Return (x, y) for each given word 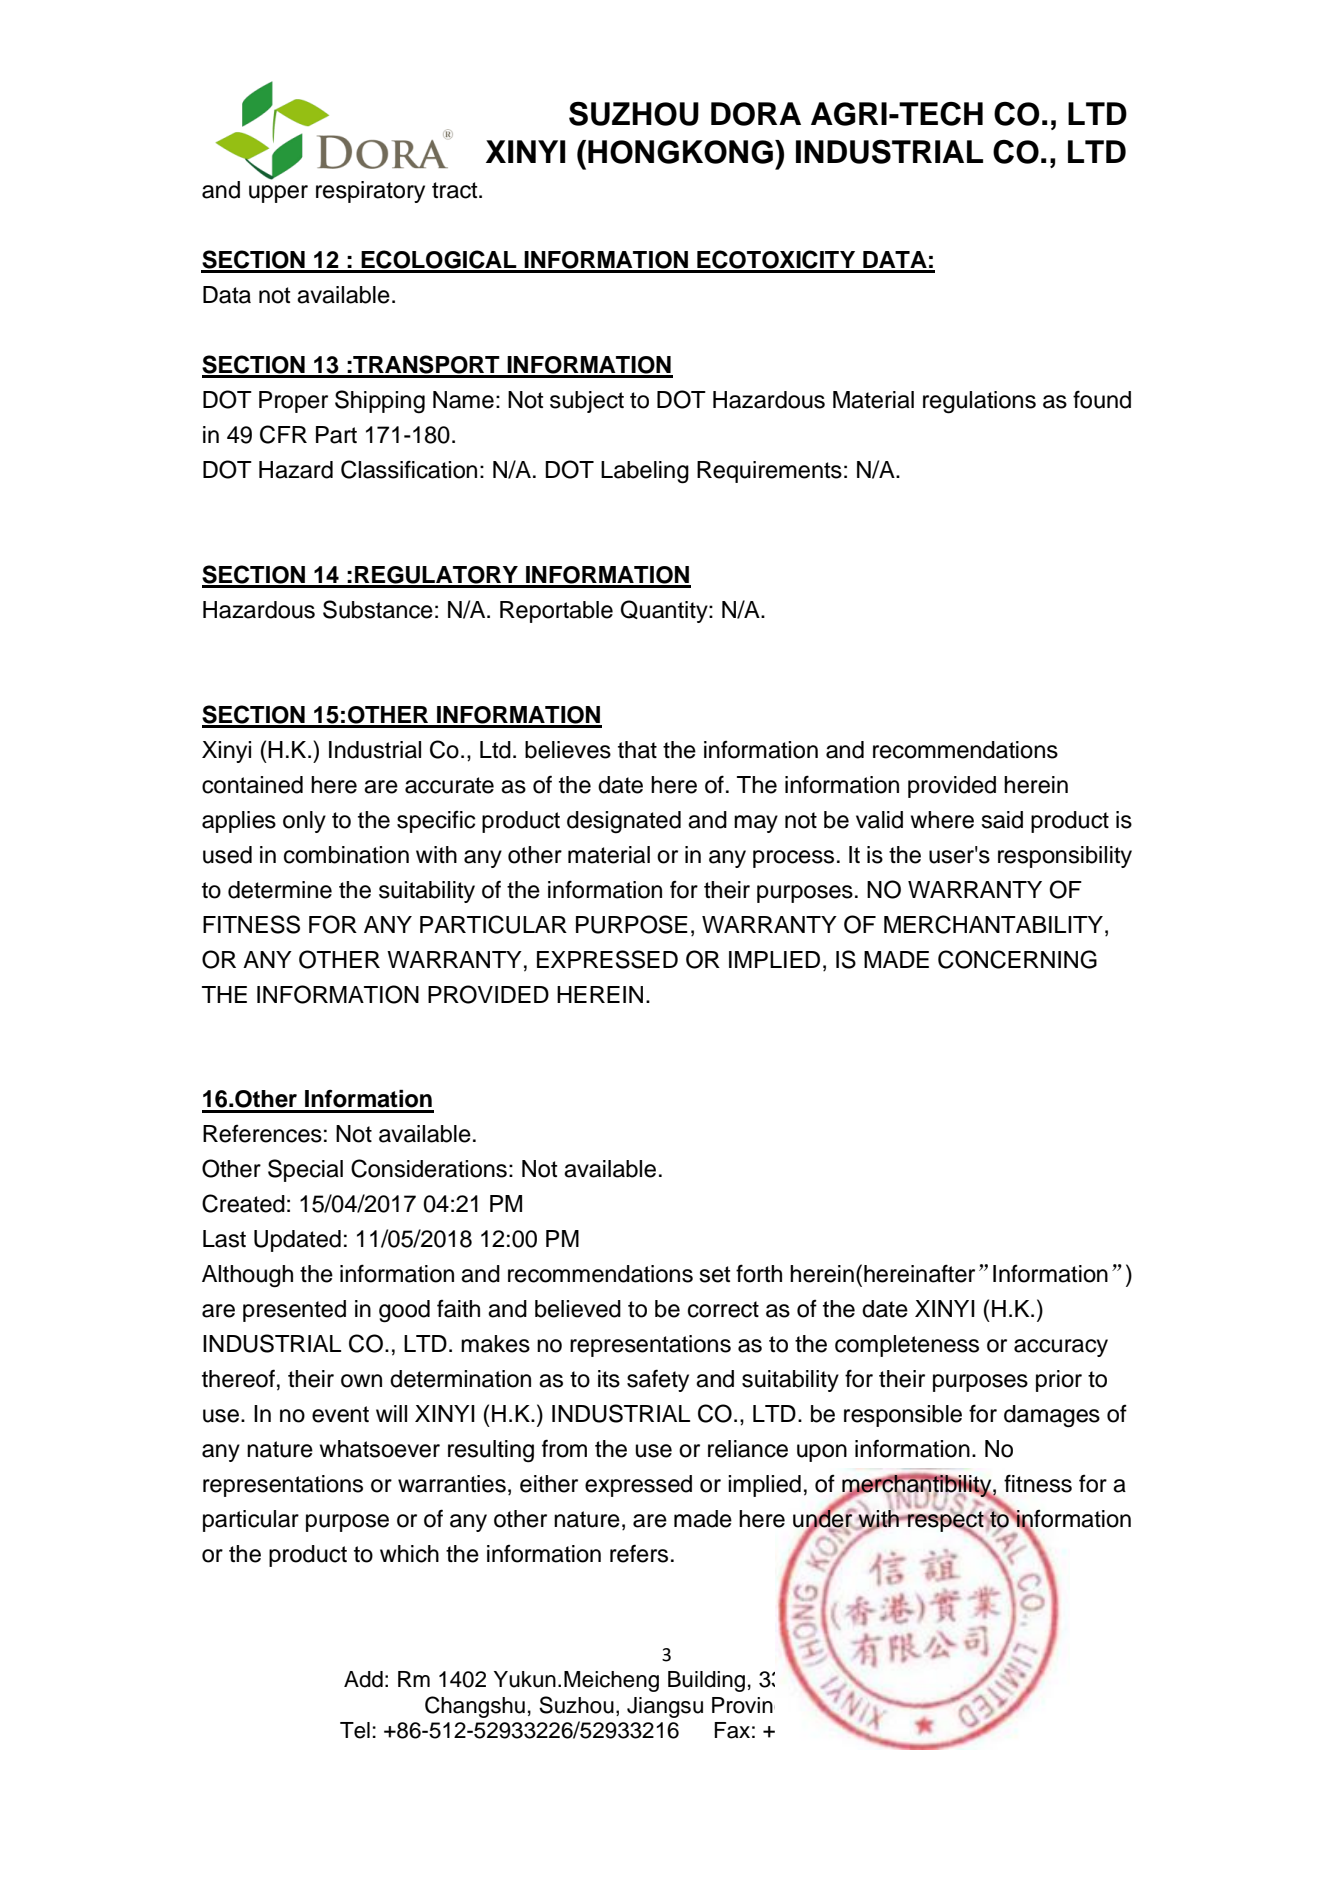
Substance (378, 609)
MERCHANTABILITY (993, 924)
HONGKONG (680, 152)
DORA (756, 114)
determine (280, 890)
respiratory (370, 192)
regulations (979, 402)
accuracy (1061, 1348)
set (715, 1274)
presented (294, 1311)
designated (624, 822)
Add (363, 1679)
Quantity (665, 611)
